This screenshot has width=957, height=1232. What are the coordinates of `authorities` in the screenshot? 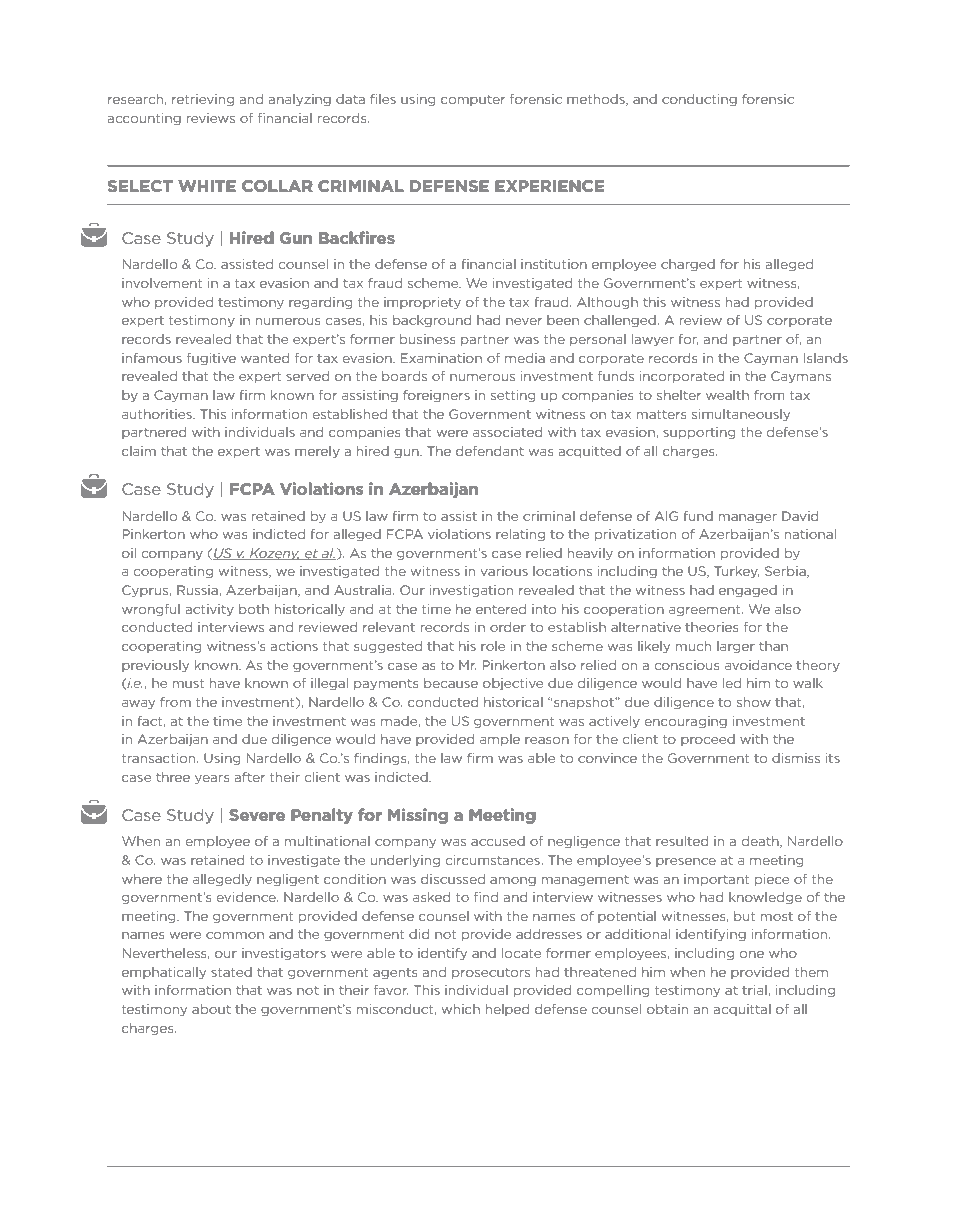 It's located at (158, 414).
